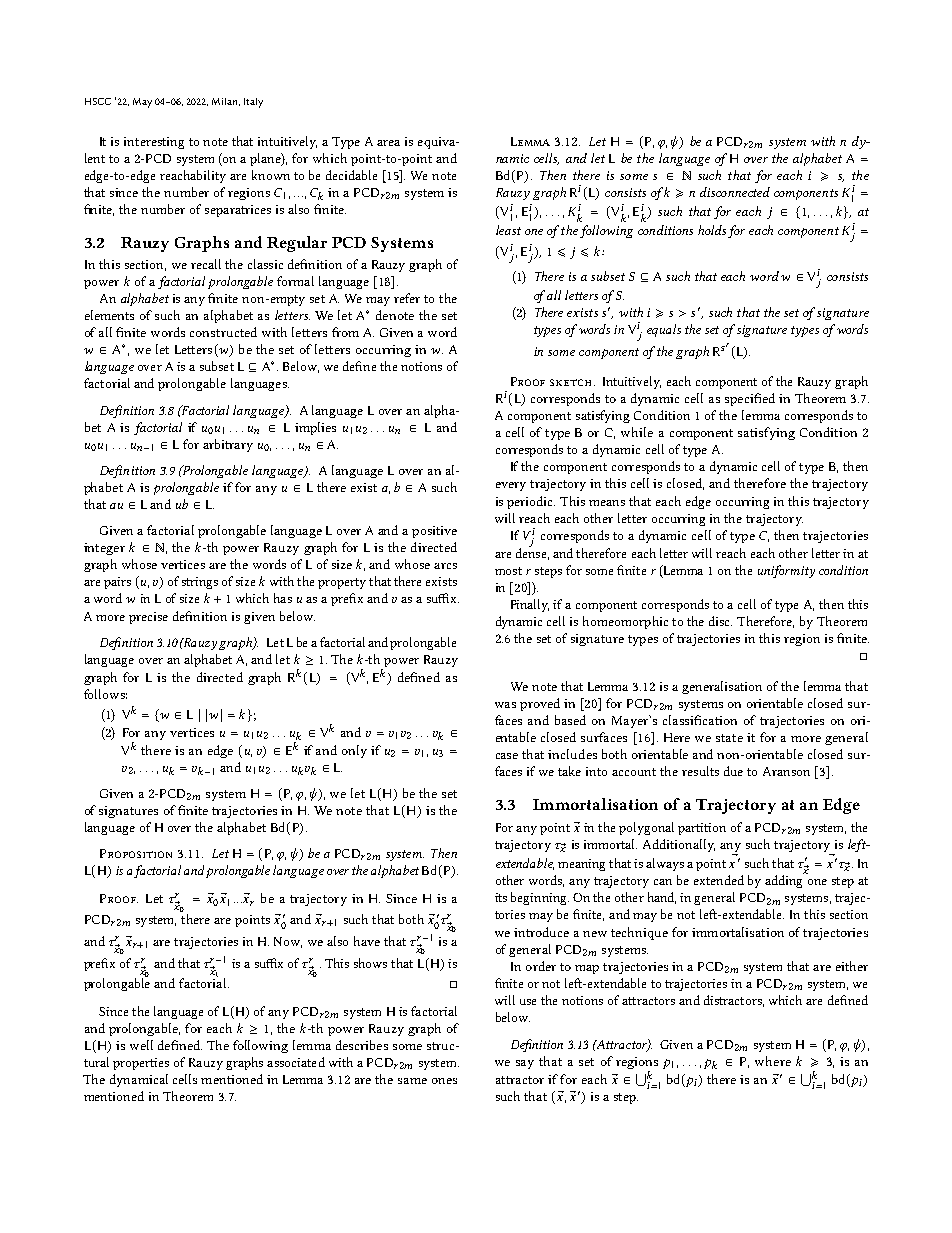 The height and width of the document is (1233, 952). I want to click on holds, so click(712, 230).
